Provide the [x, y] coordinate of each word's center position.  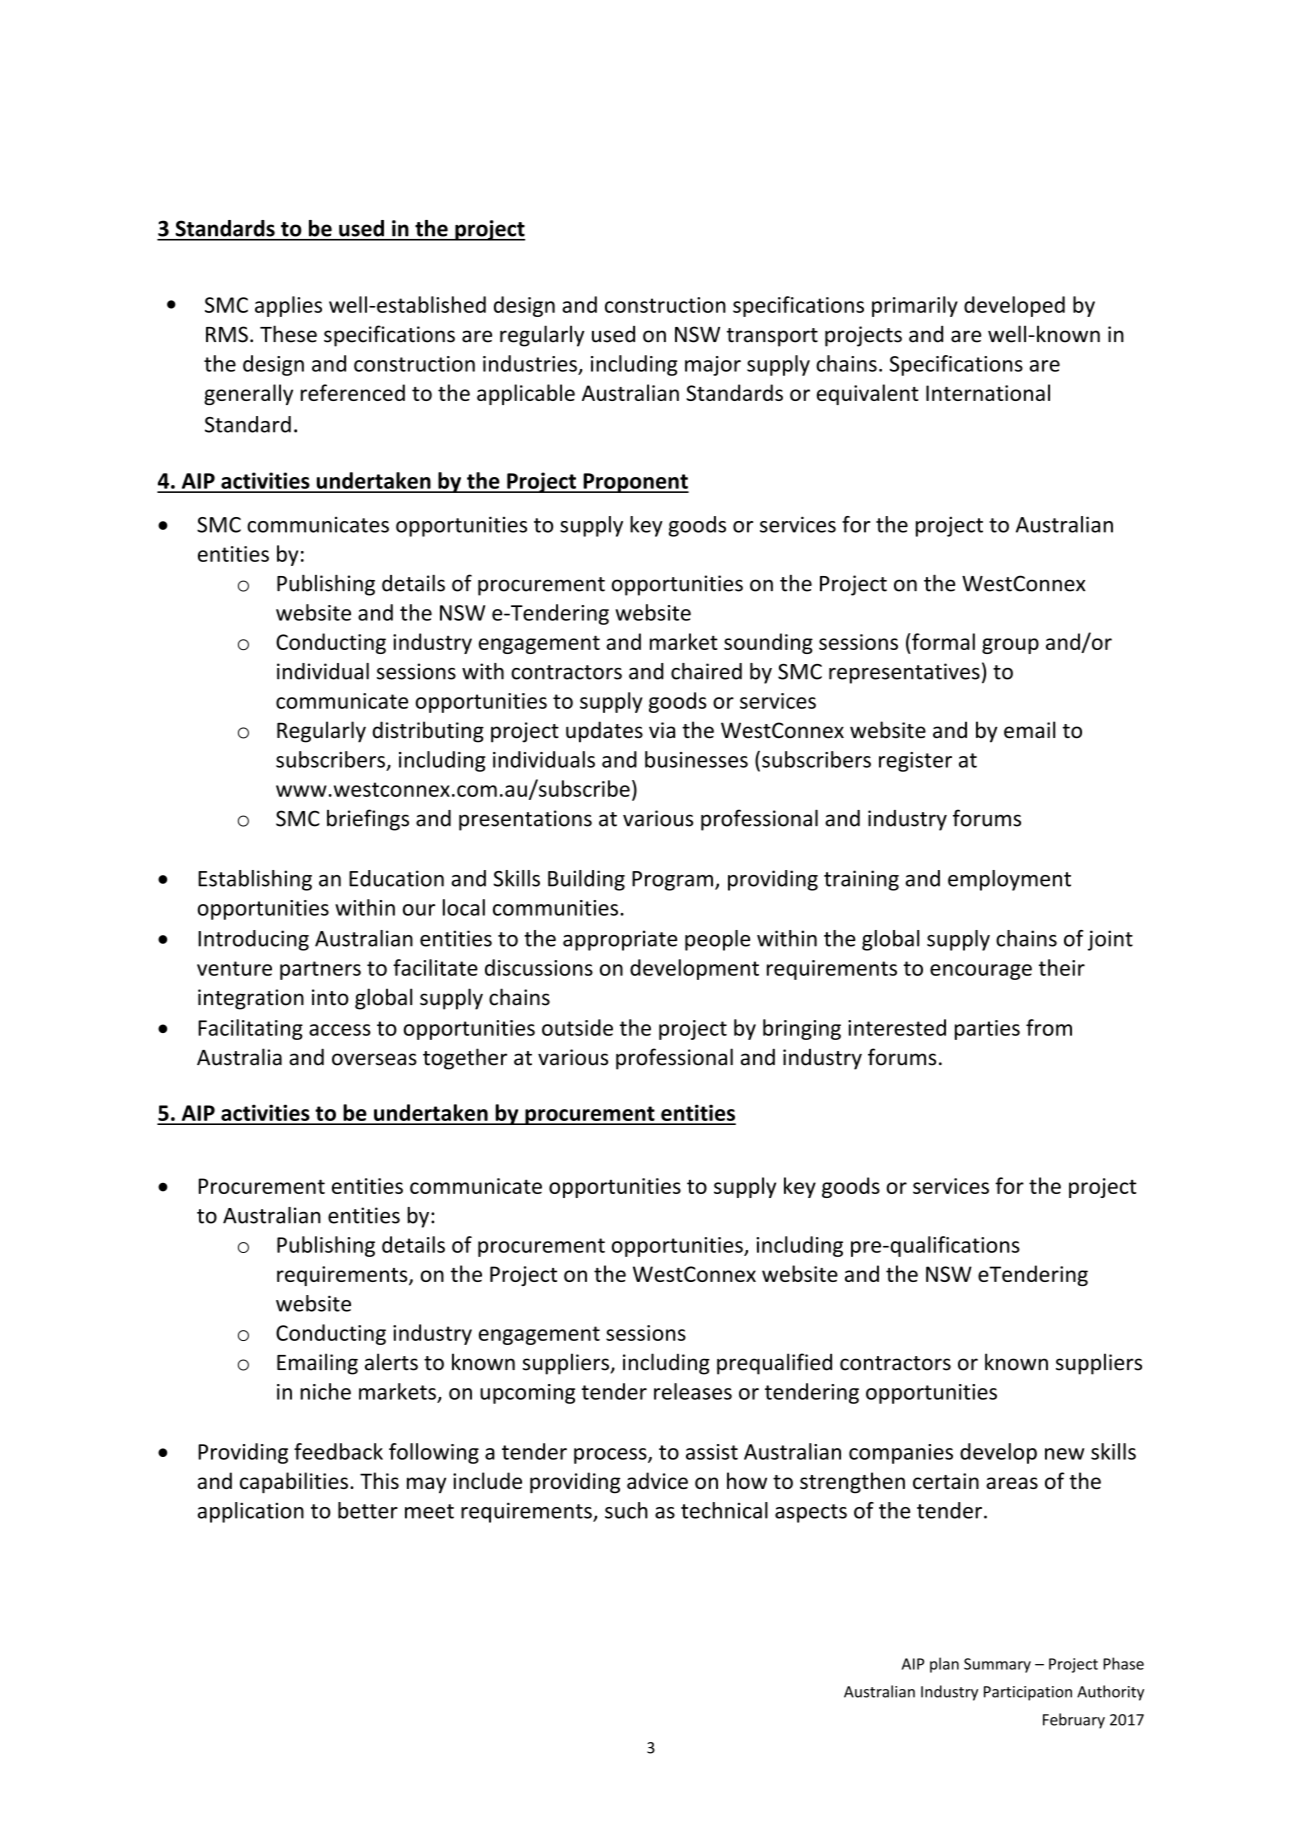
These [288, 334]
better [368, 1510]
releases [693, 1391]
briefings [368, 820]
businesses [696, 759]
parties [987, 1030]
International [988, 392]
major [713, 366]
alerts [391, 1362]
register [915, 762]
